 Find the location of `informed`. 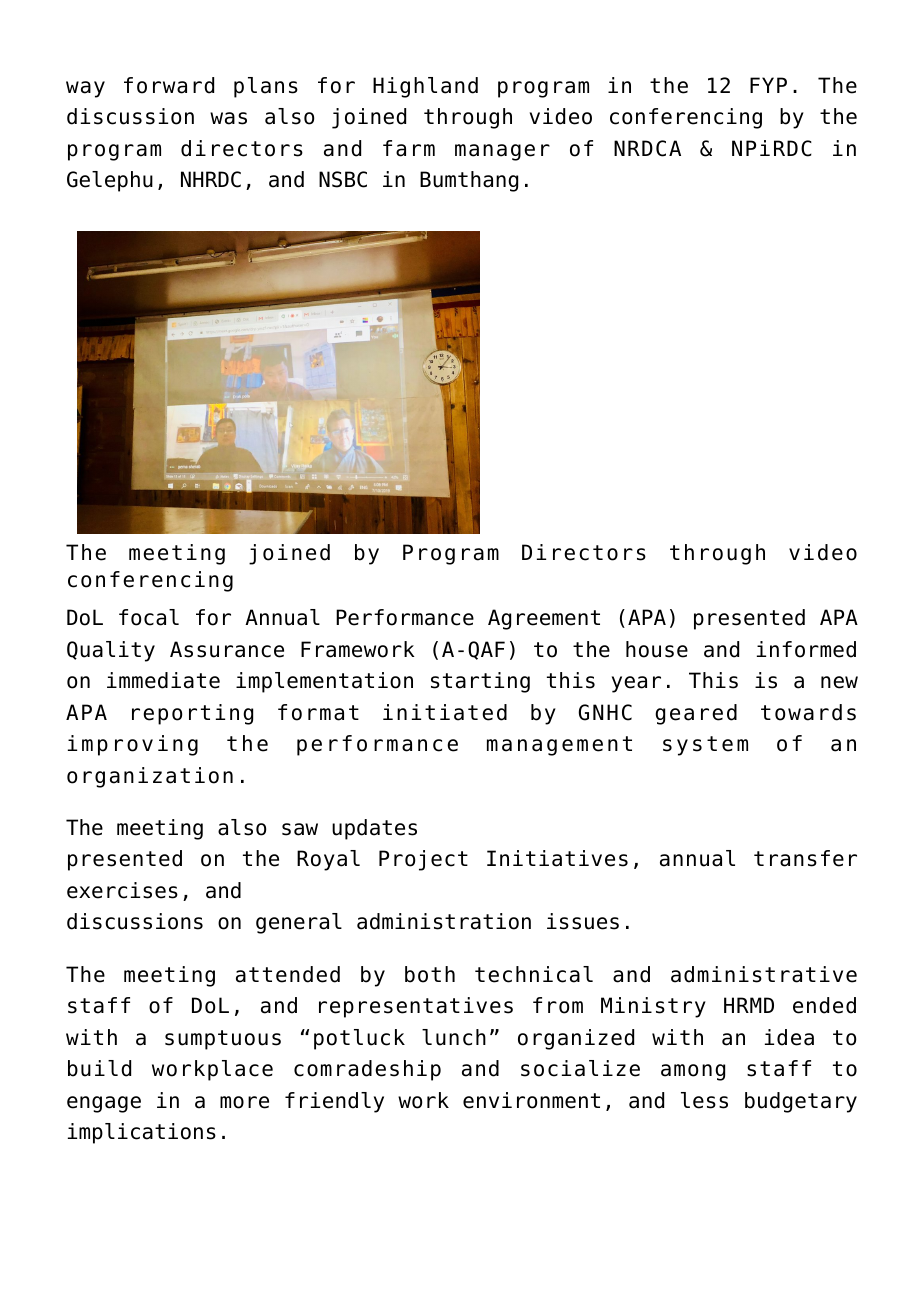

informed is located at coordinates (806, 649).
